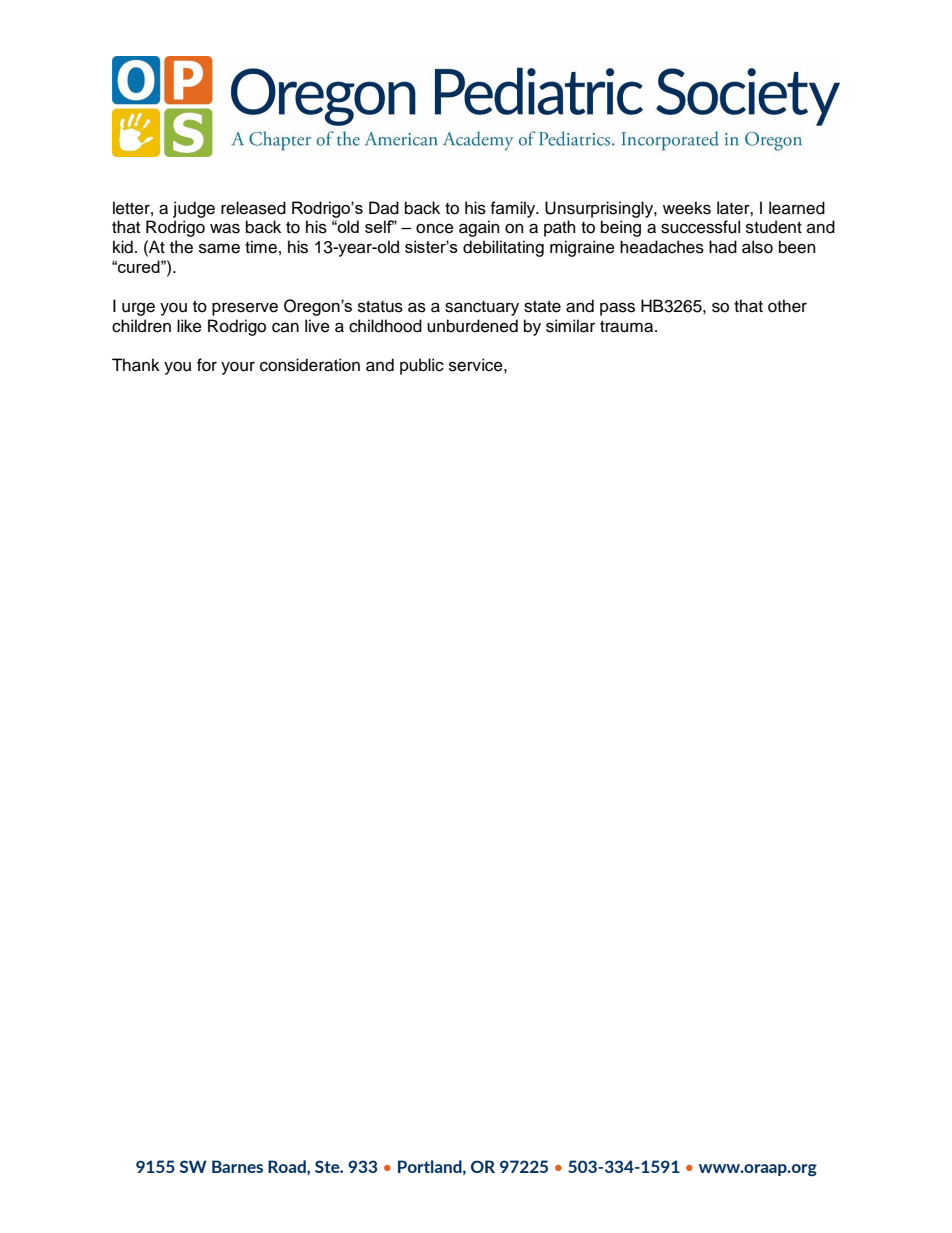 This screenshot has width=952, height=1233. Describe the element at coordinates (479, 228) in the screenshot. I see `again` at that location.
